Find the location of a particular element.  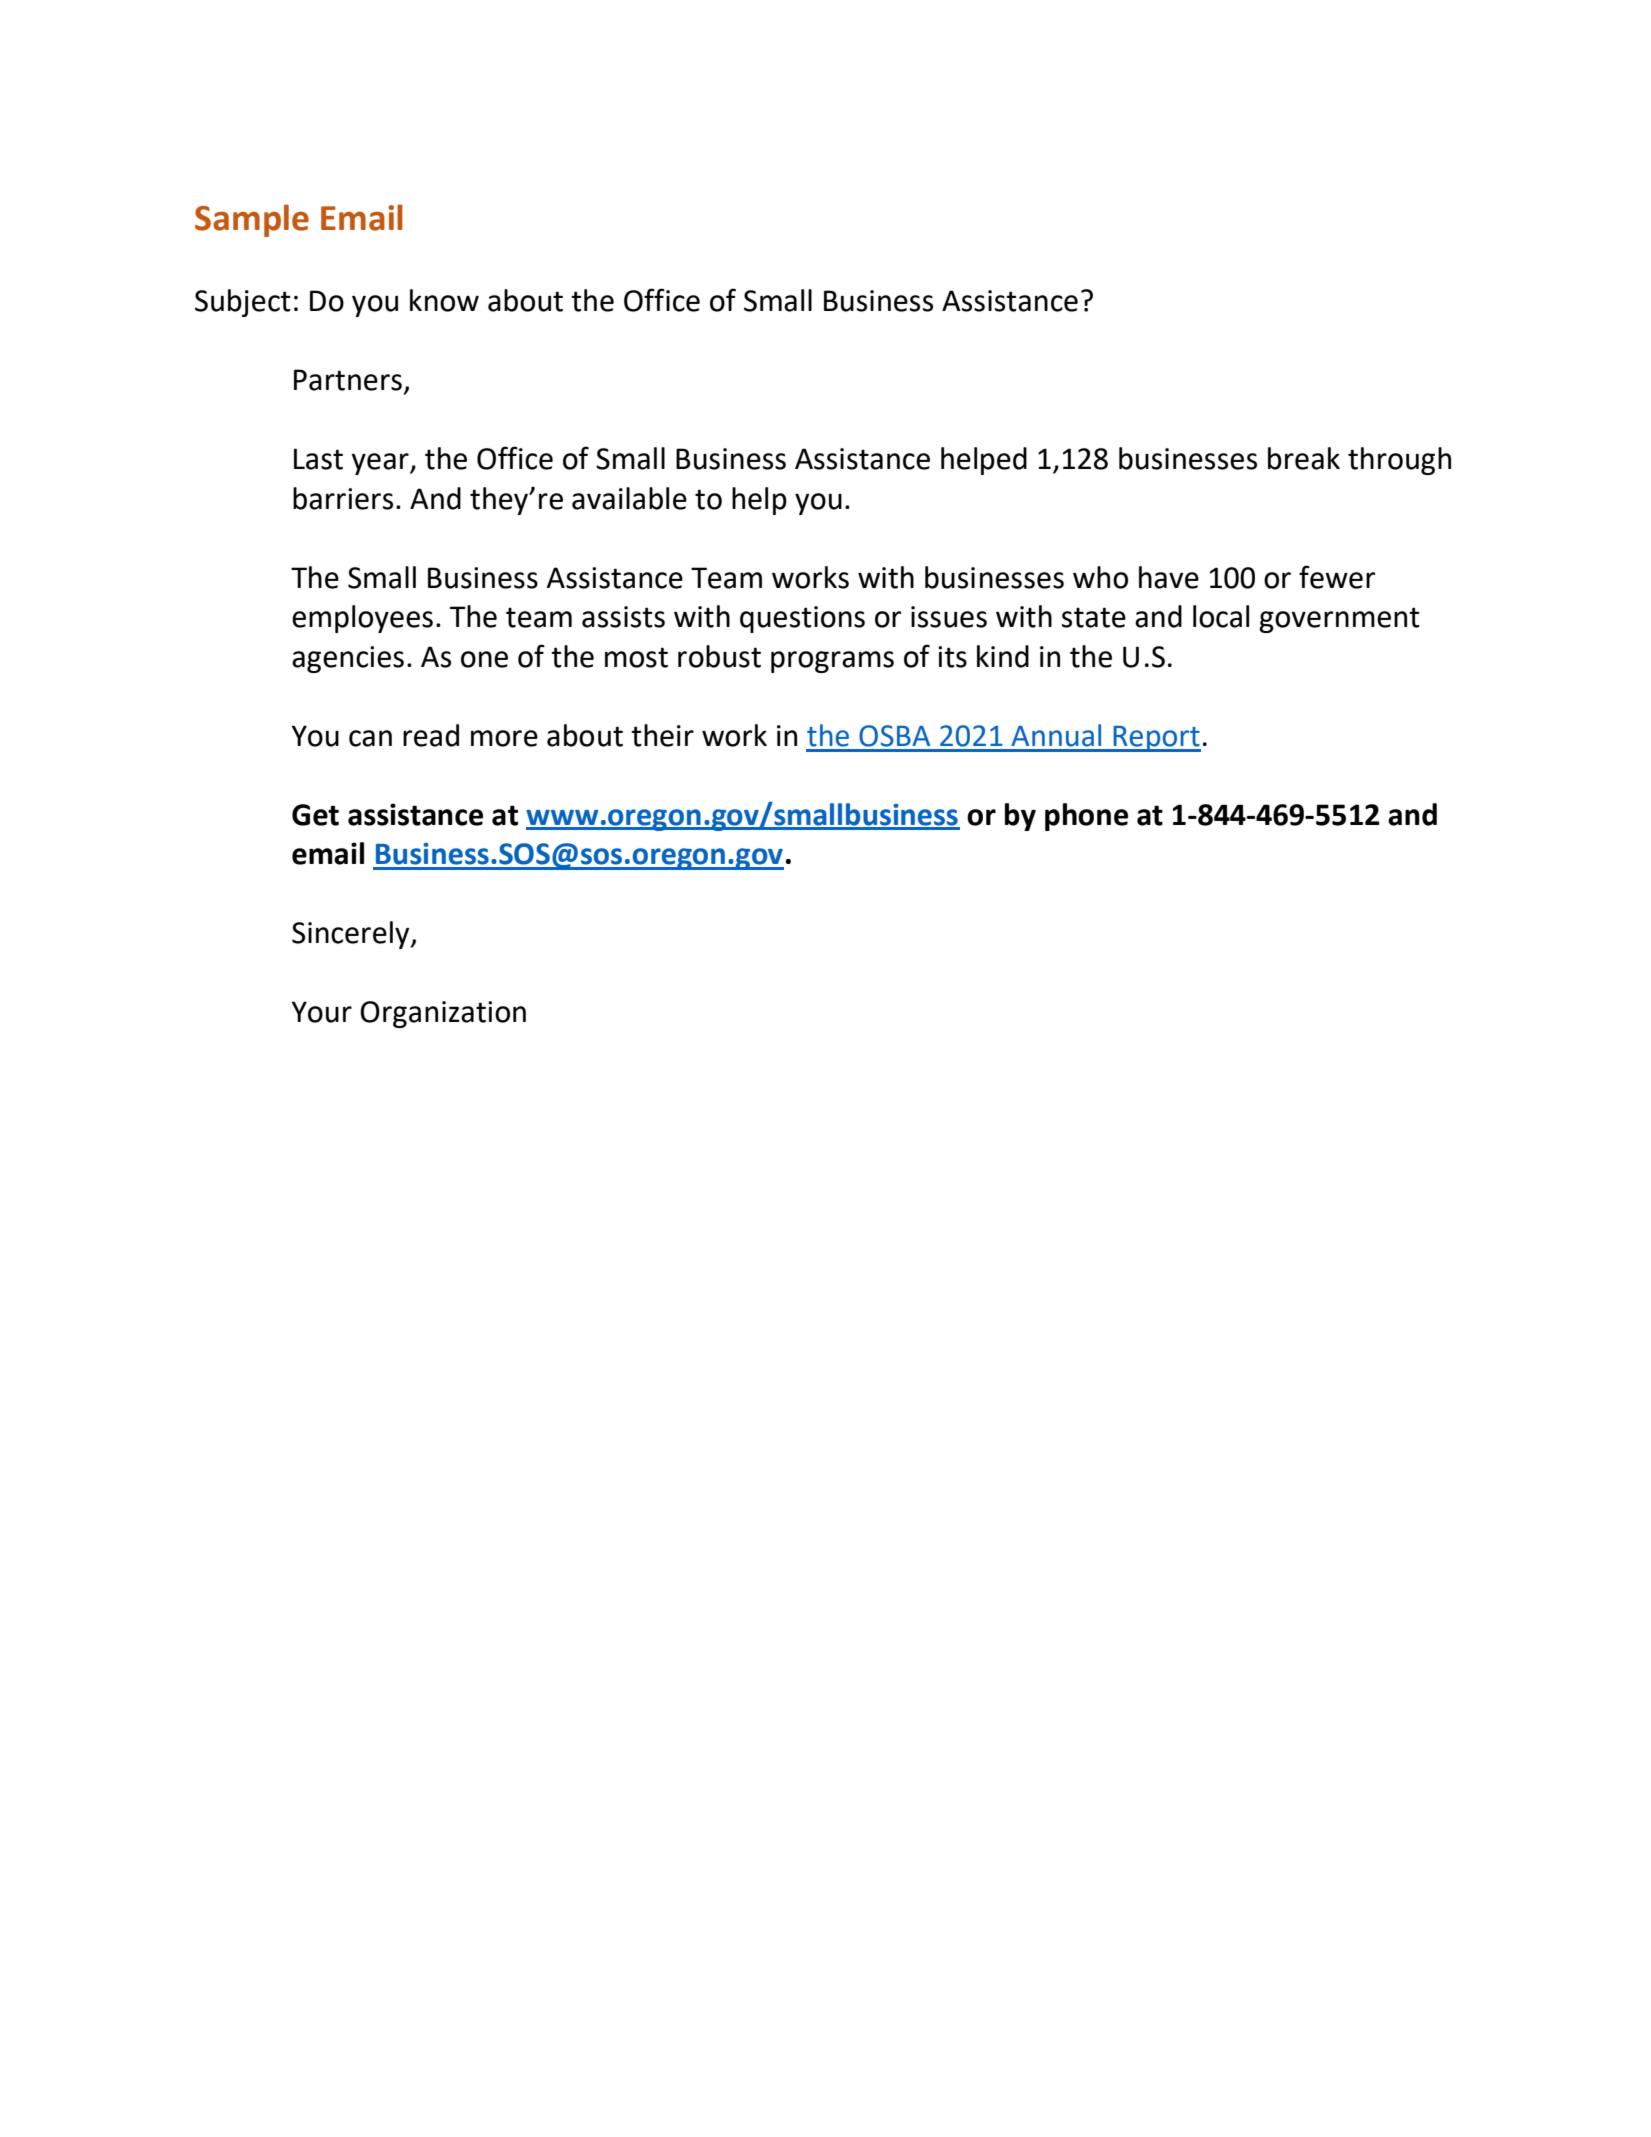

fewer is located at coordinates (1337, 577).
